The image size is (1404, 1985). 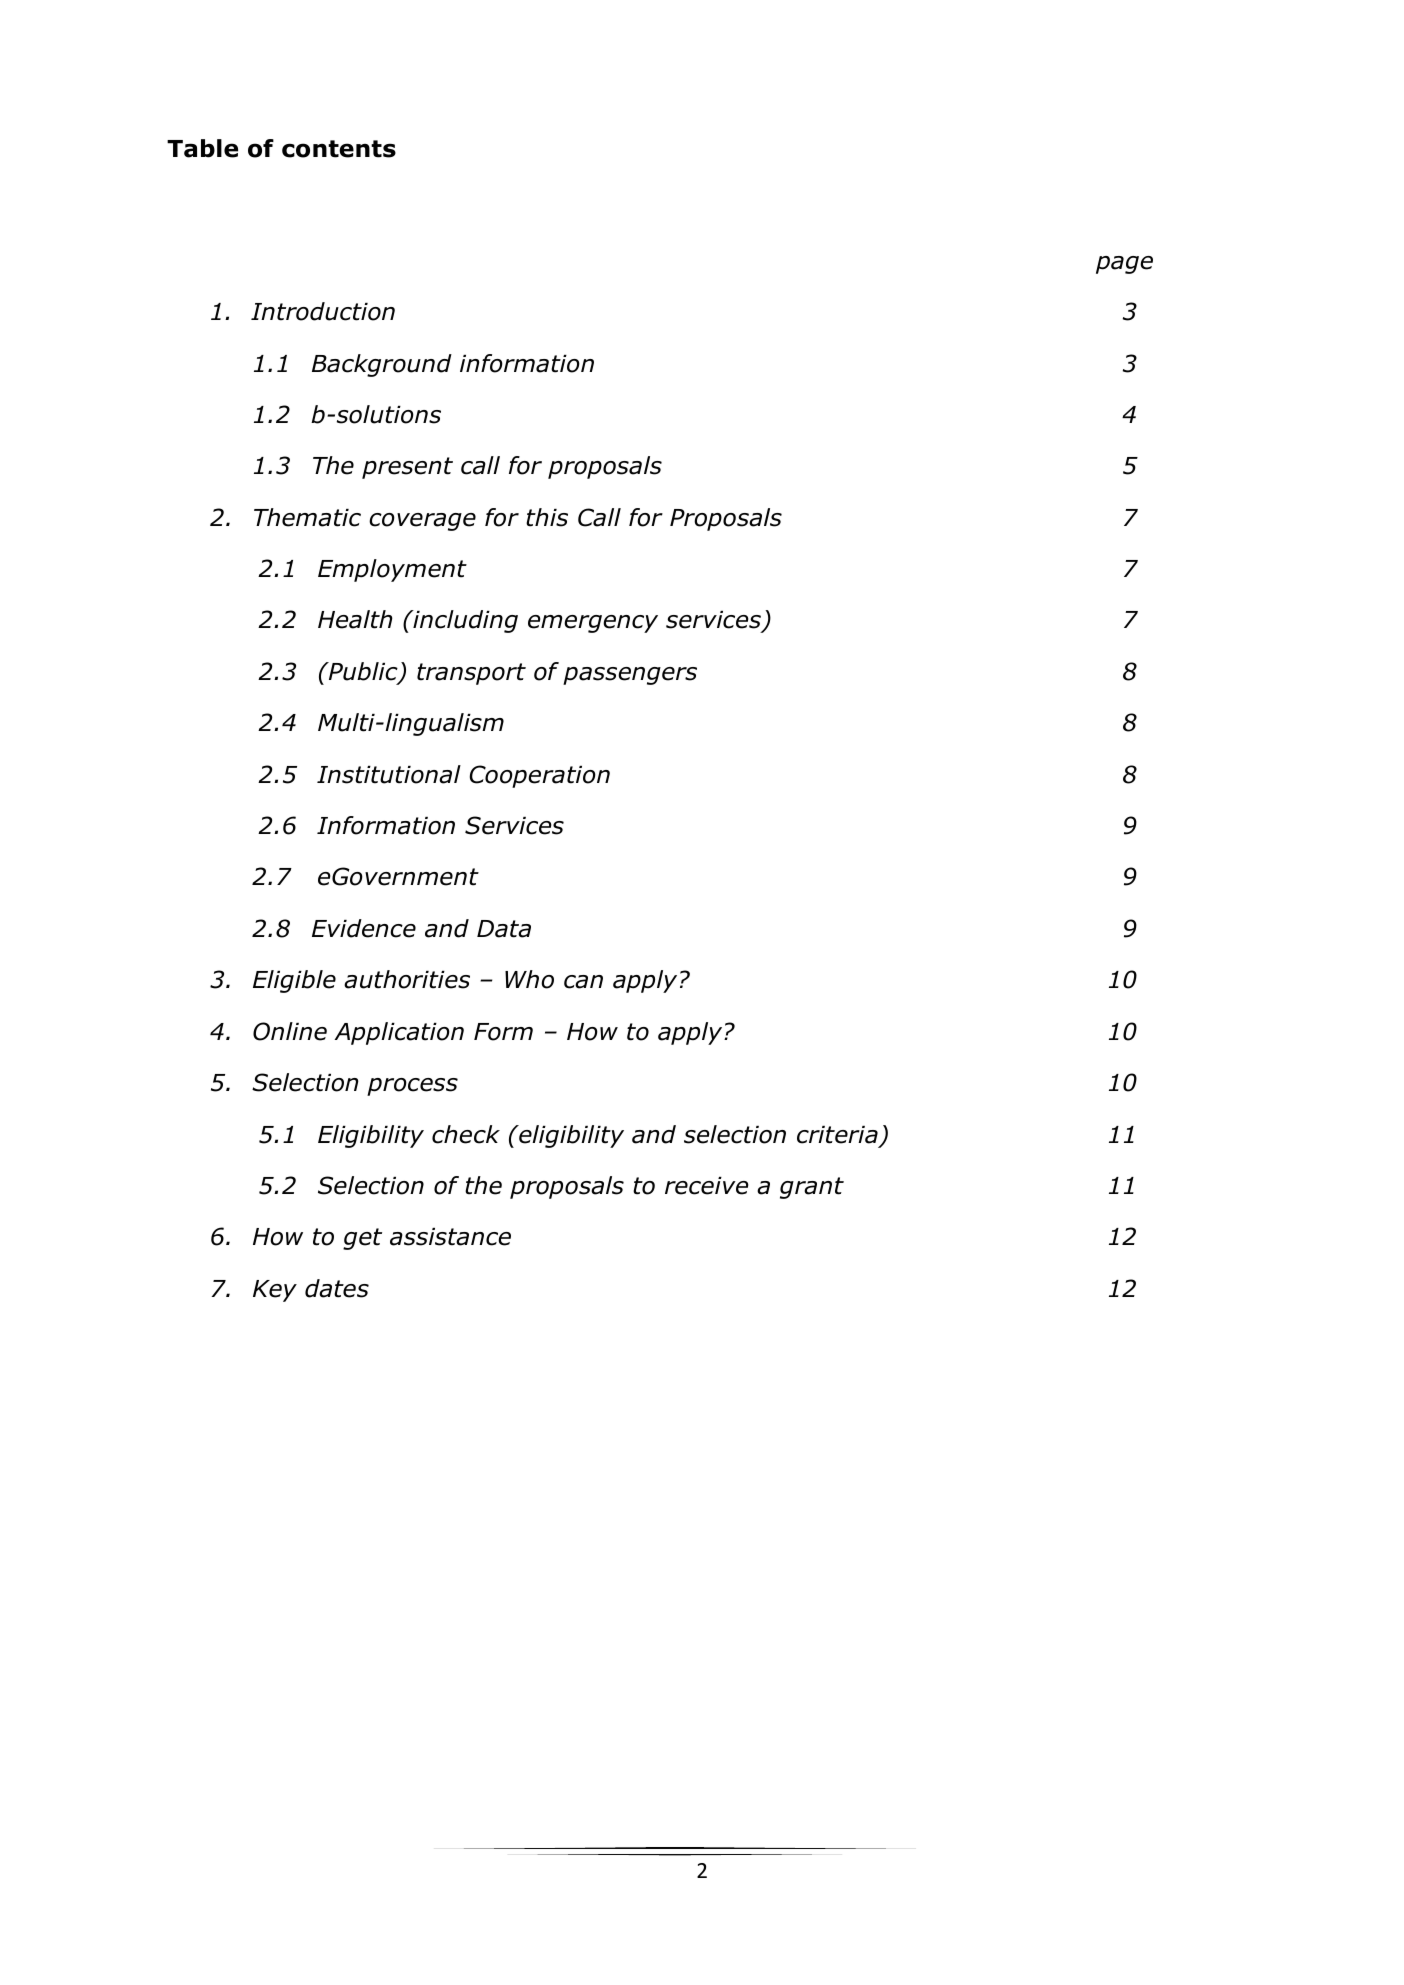 What do you see at coordinates (382, 365) in the page?
I see `Background` at bounding box center [382, 365].
